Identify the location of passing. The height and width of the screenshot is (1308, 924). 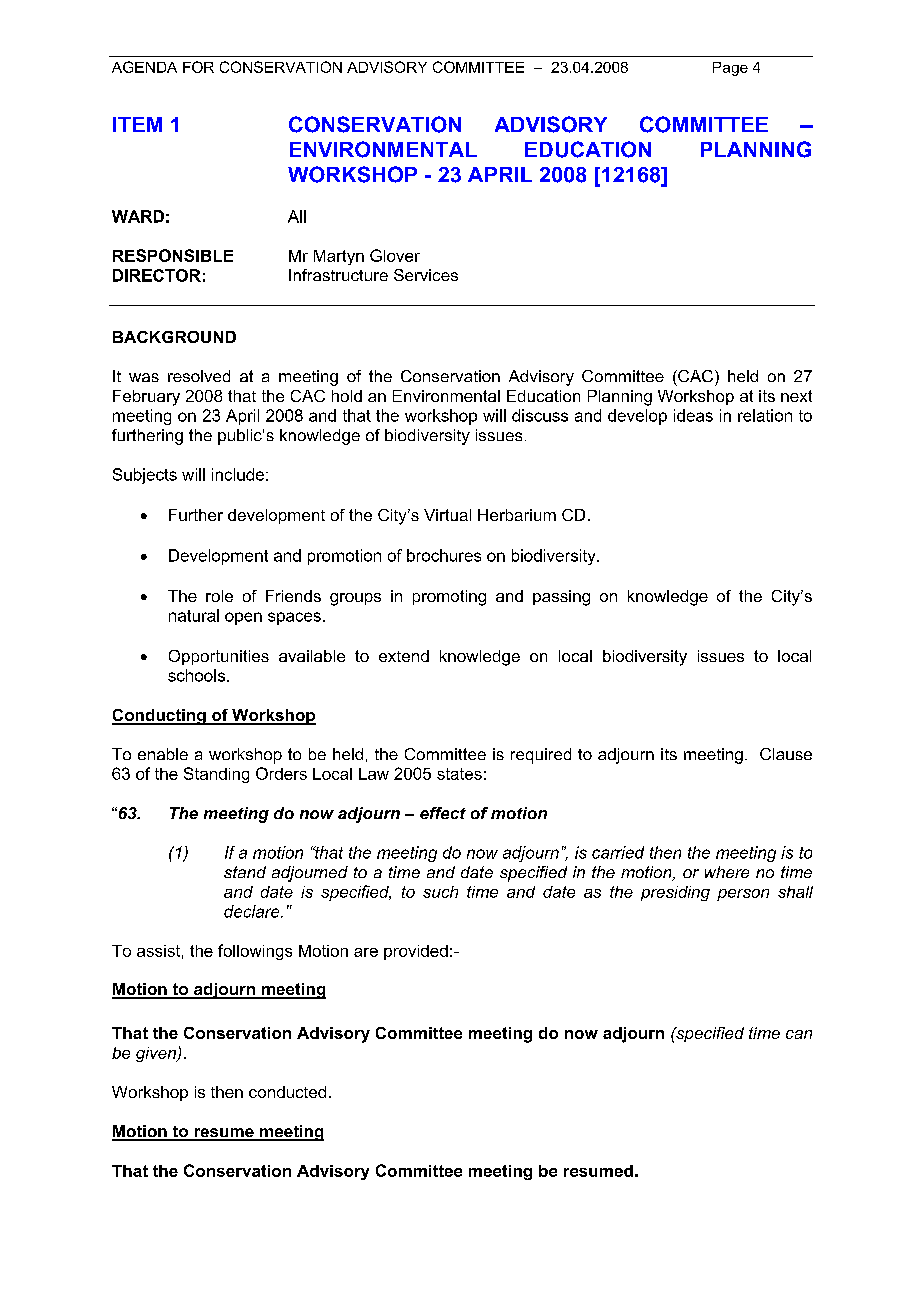
(561, 598).
